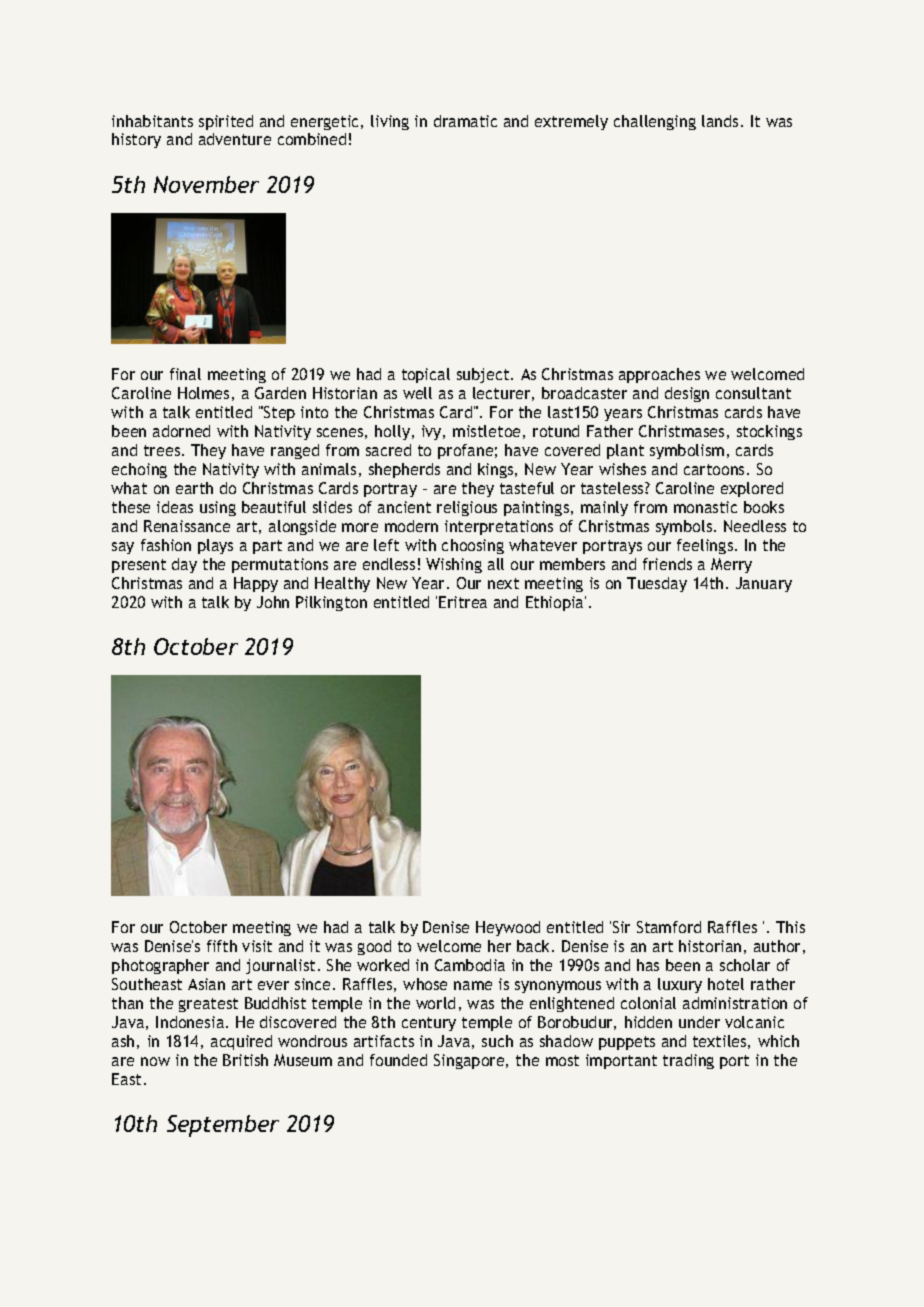 This page has width=924, height=1307. What do you see at coordinates (463, 602) in the page?
I see `Eritrea` at bounding box center [463, 602].
